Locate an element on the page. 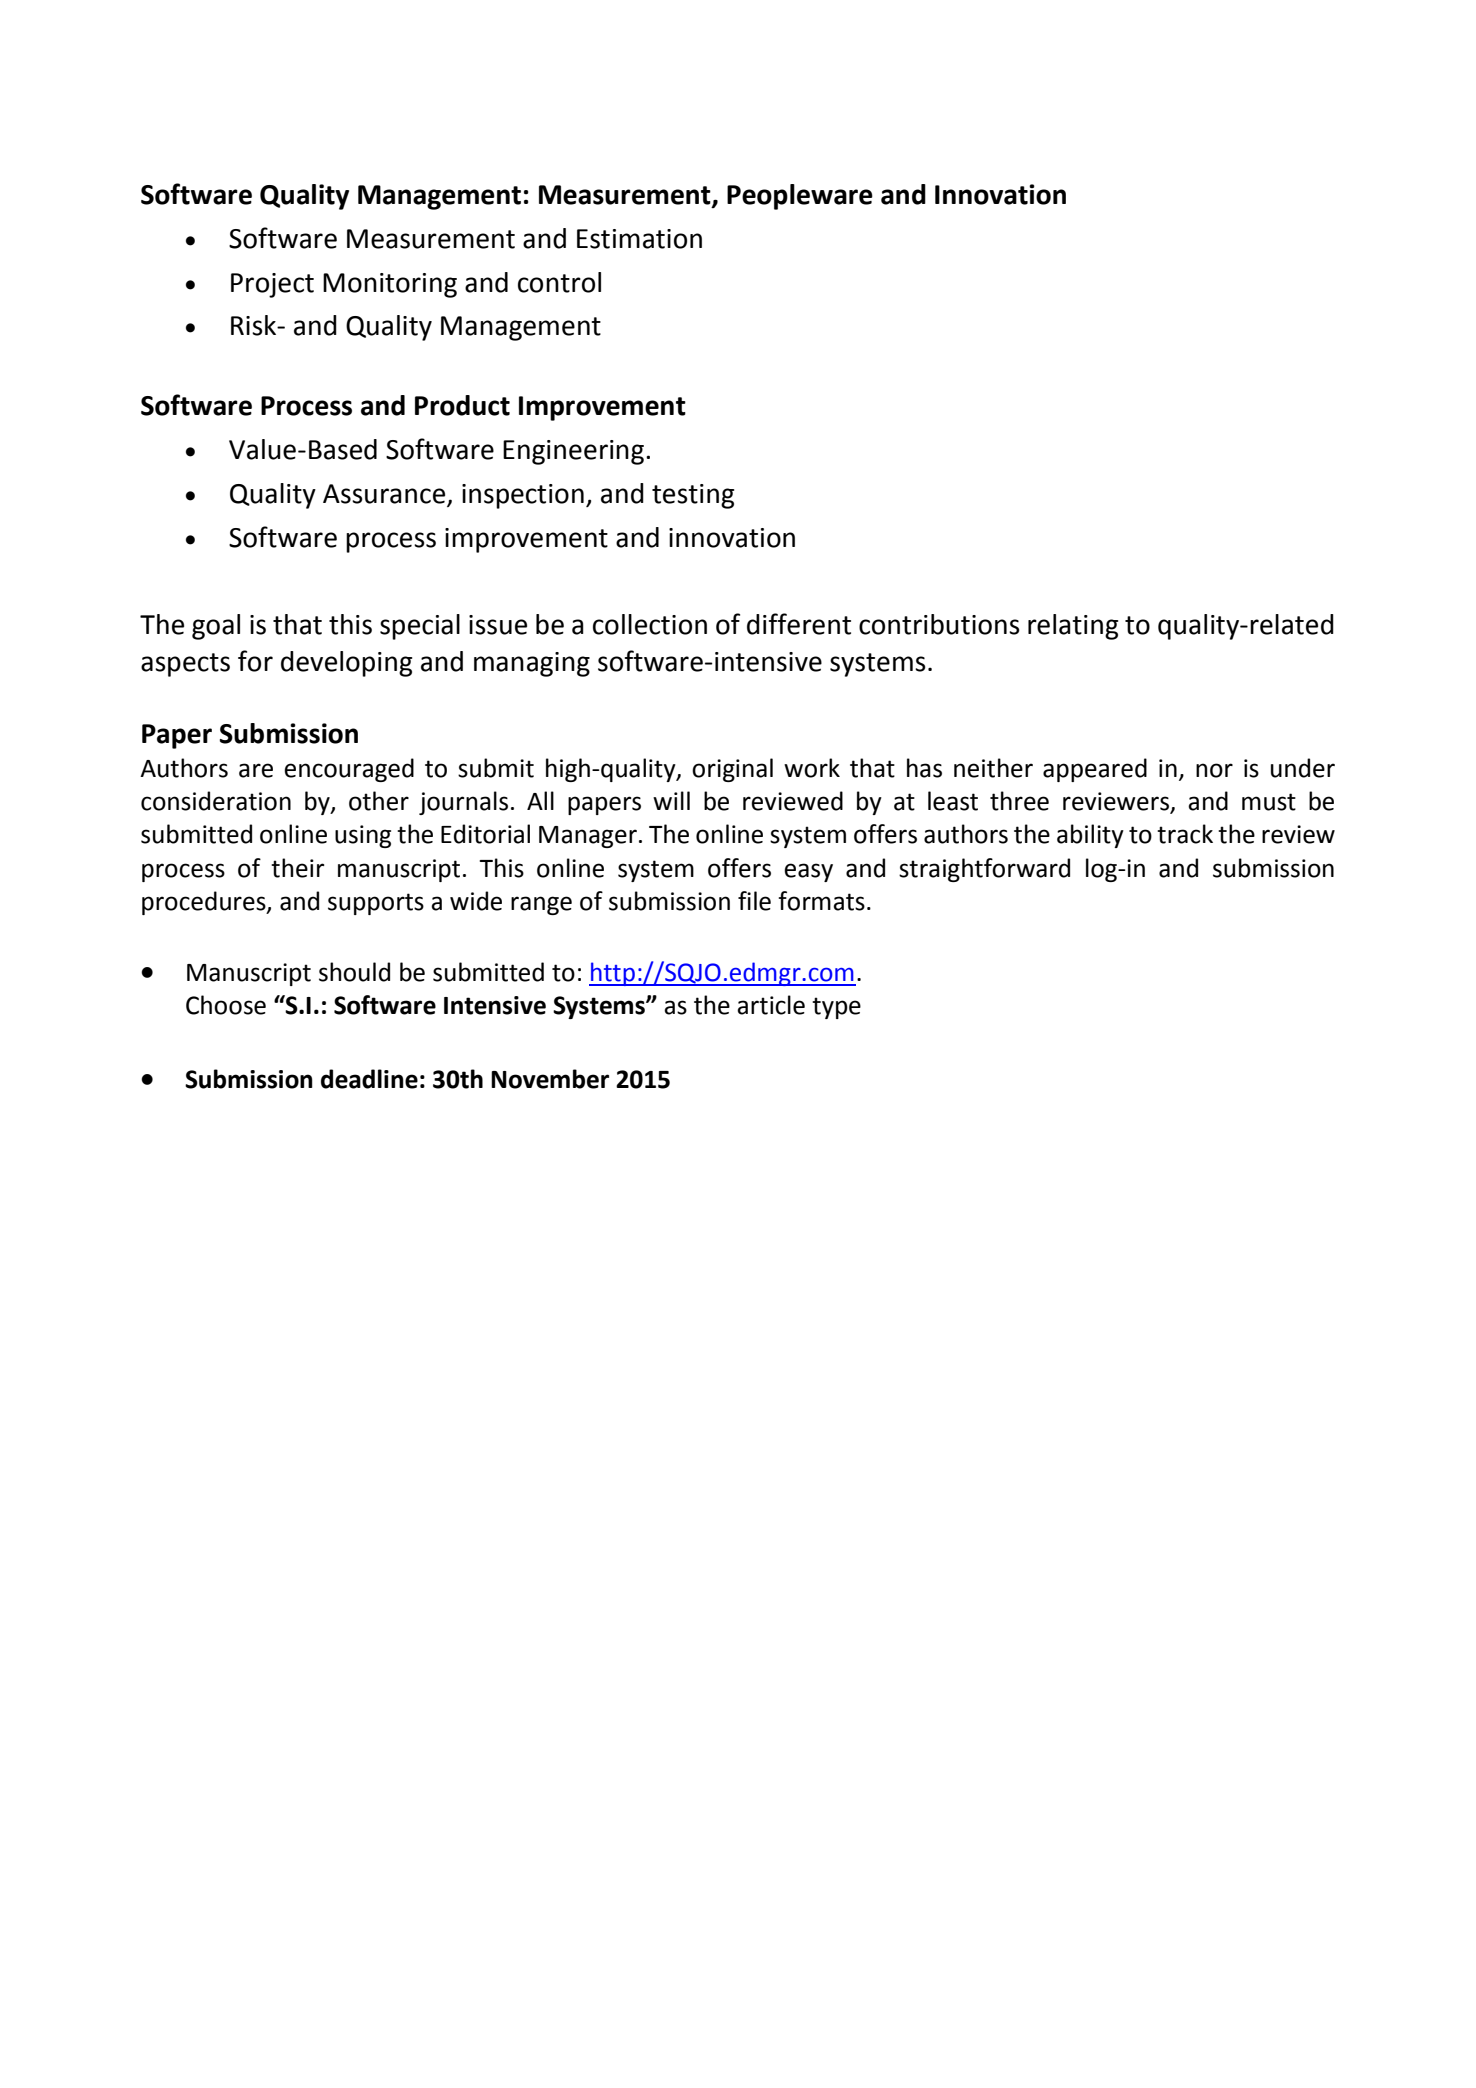  different is located at coordinates (799, 624).
